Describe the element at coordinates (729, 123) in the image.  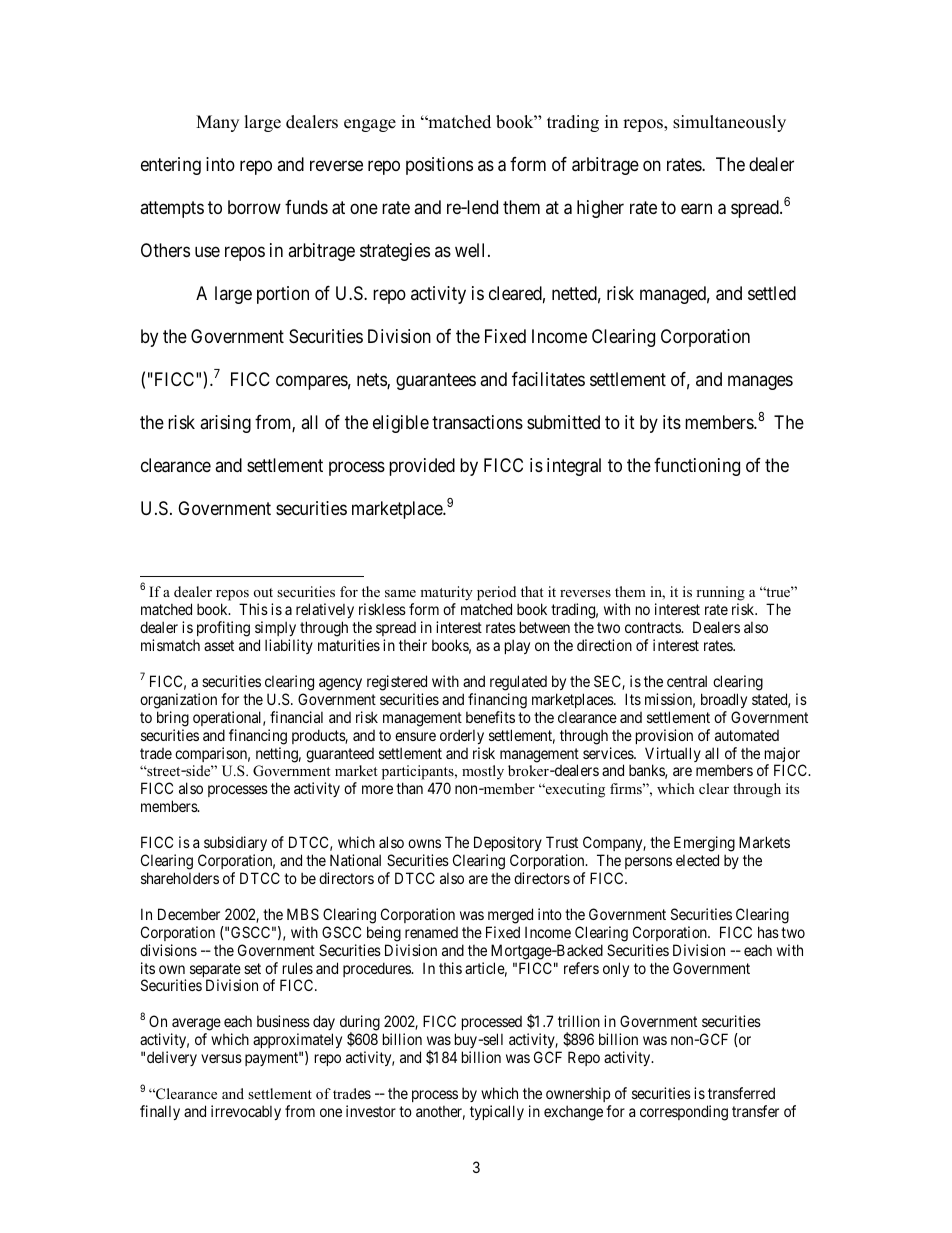
I see `simultaneously` at that location.
